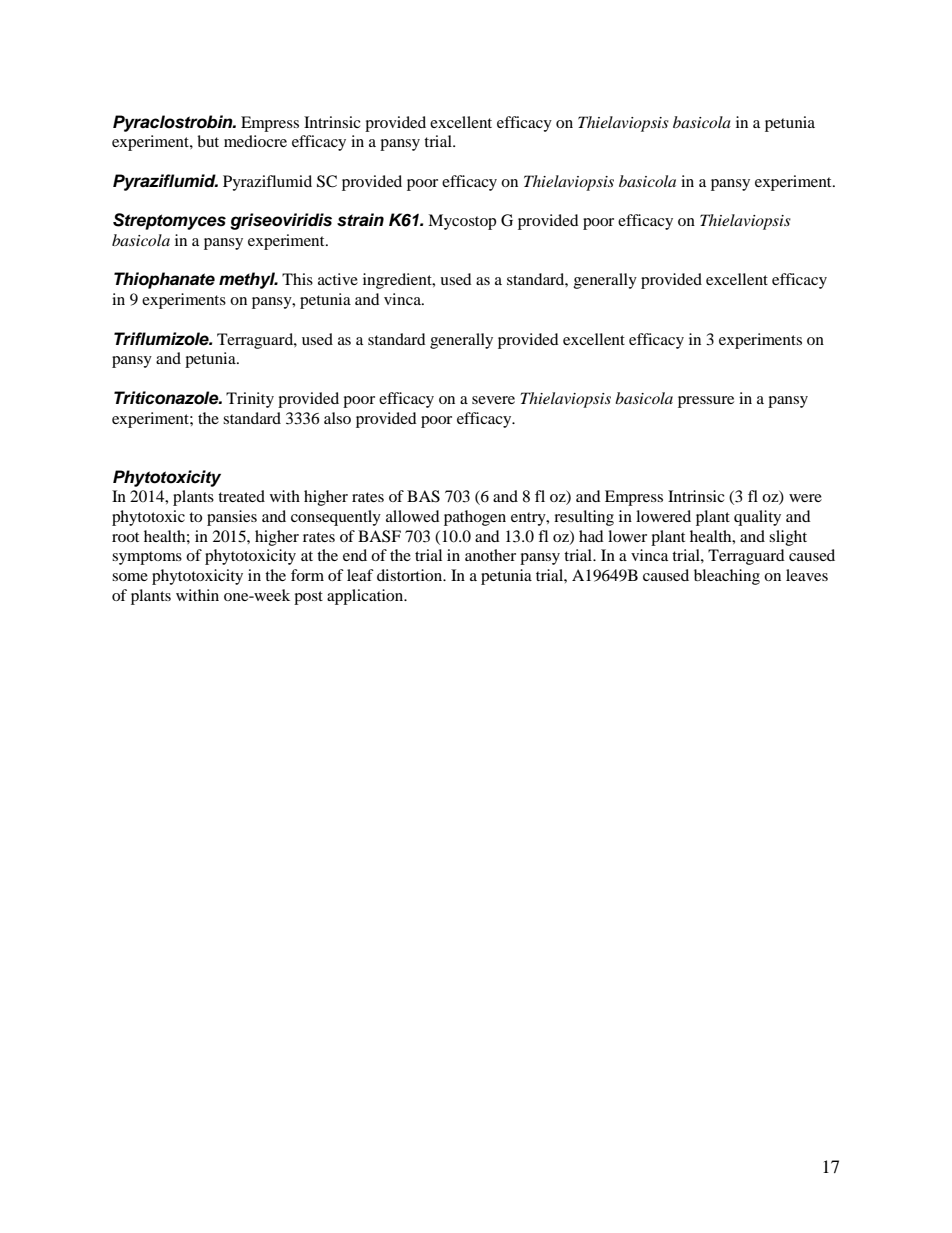  I want to click on severe, so click(493, 400).
